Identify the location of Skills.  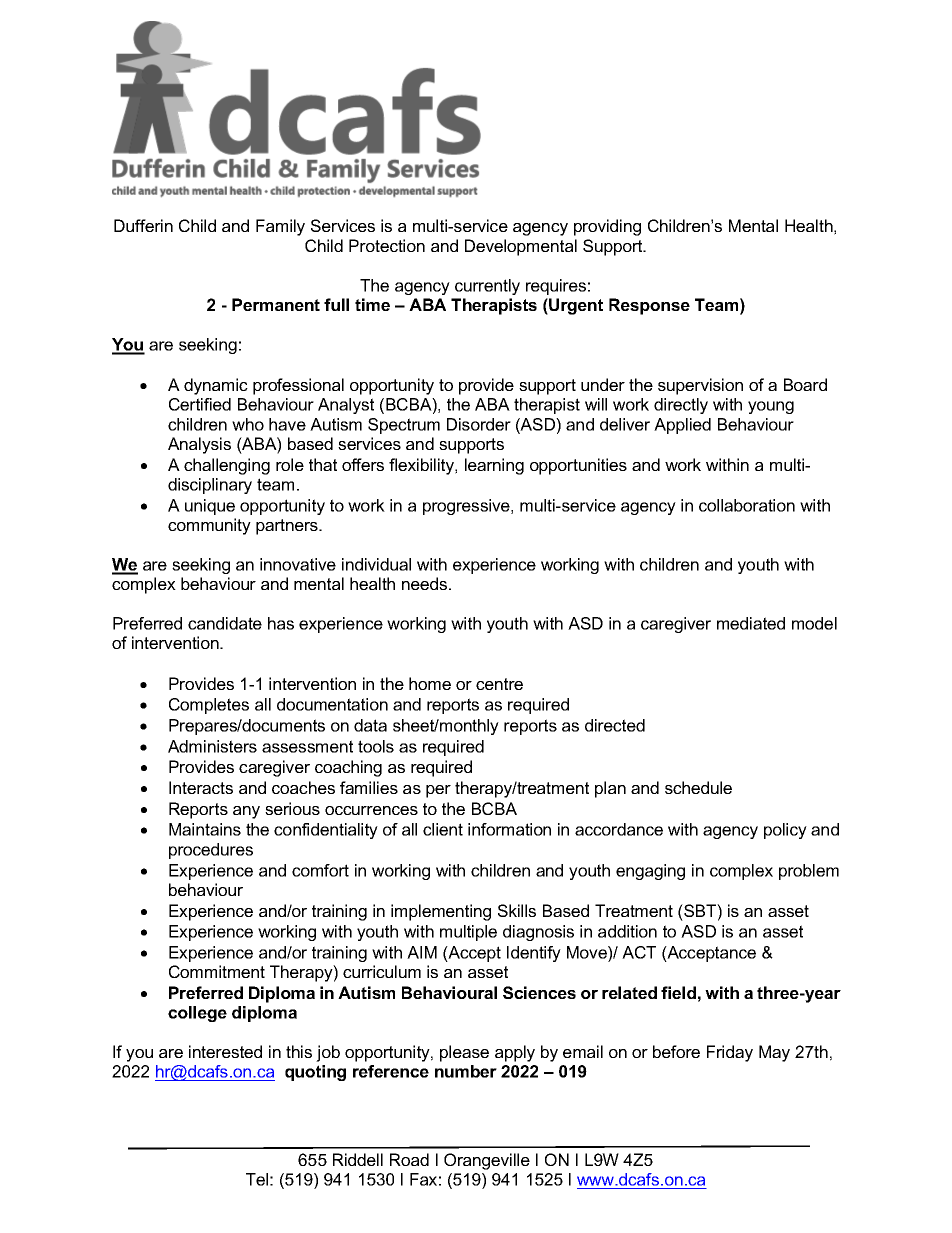
(517, 910).
